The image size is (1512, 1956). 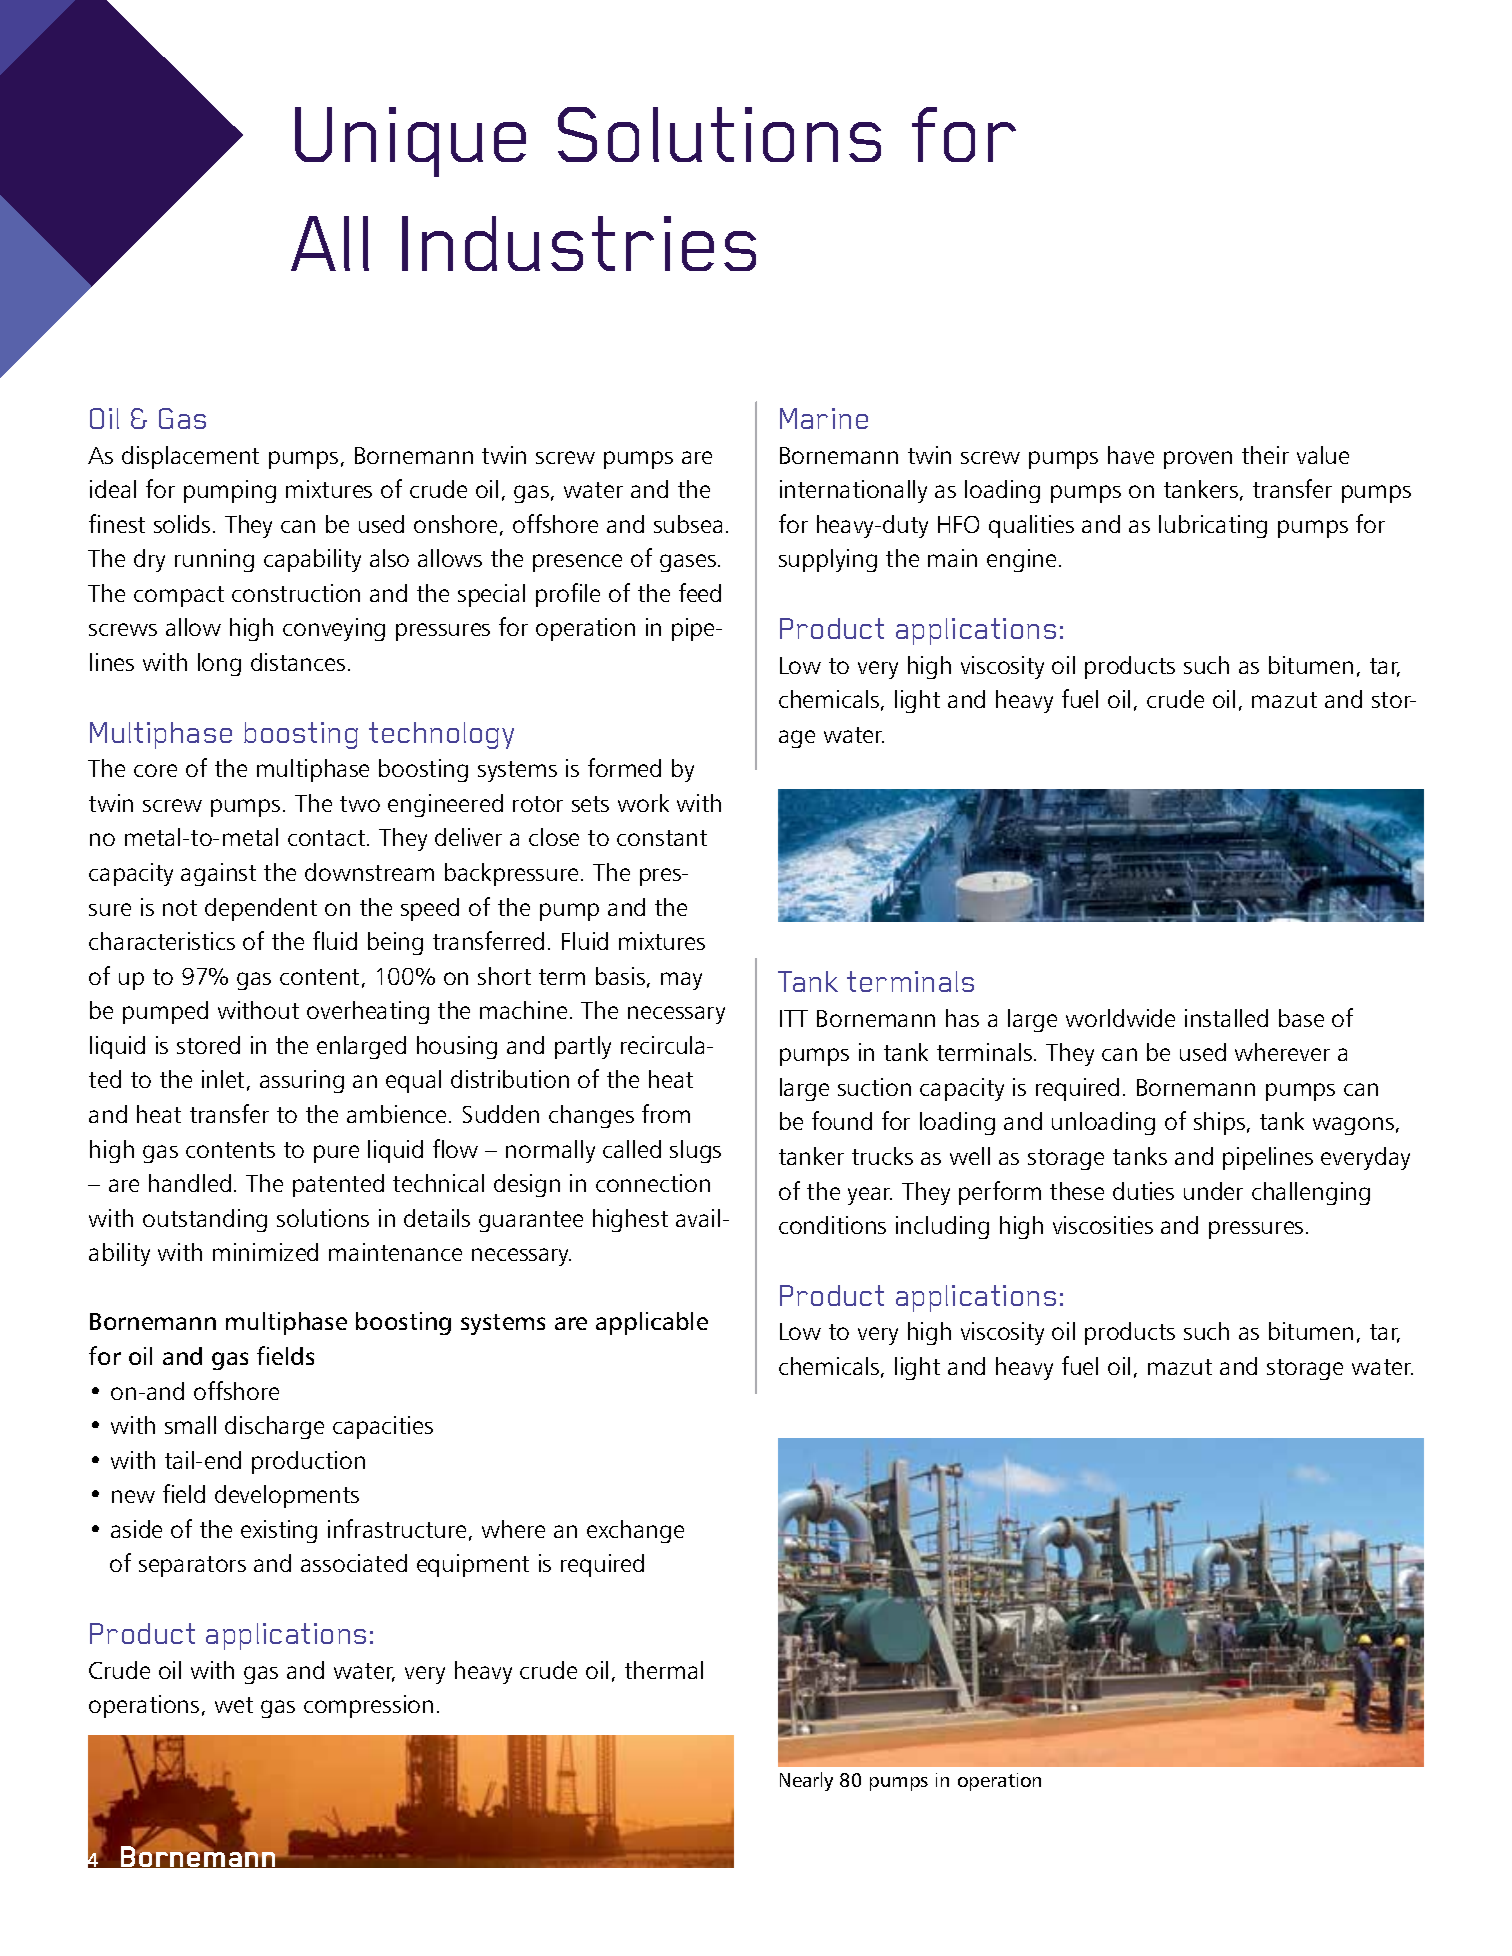 I want to click on formed, so click(x=624, y=767).
